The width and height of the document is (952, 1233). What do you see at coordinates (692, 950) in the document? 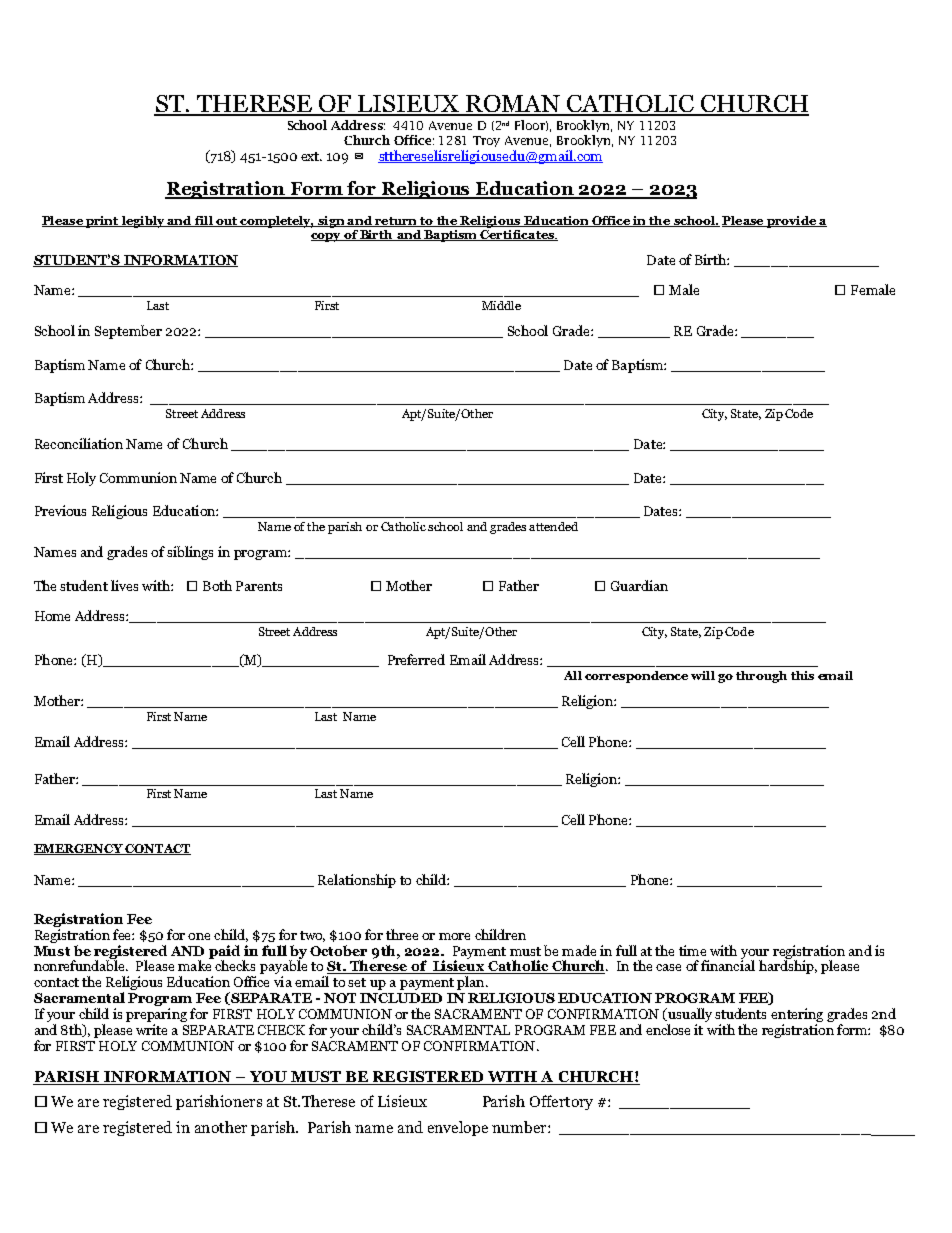
I see `time` at bounding box center [692, 950].
